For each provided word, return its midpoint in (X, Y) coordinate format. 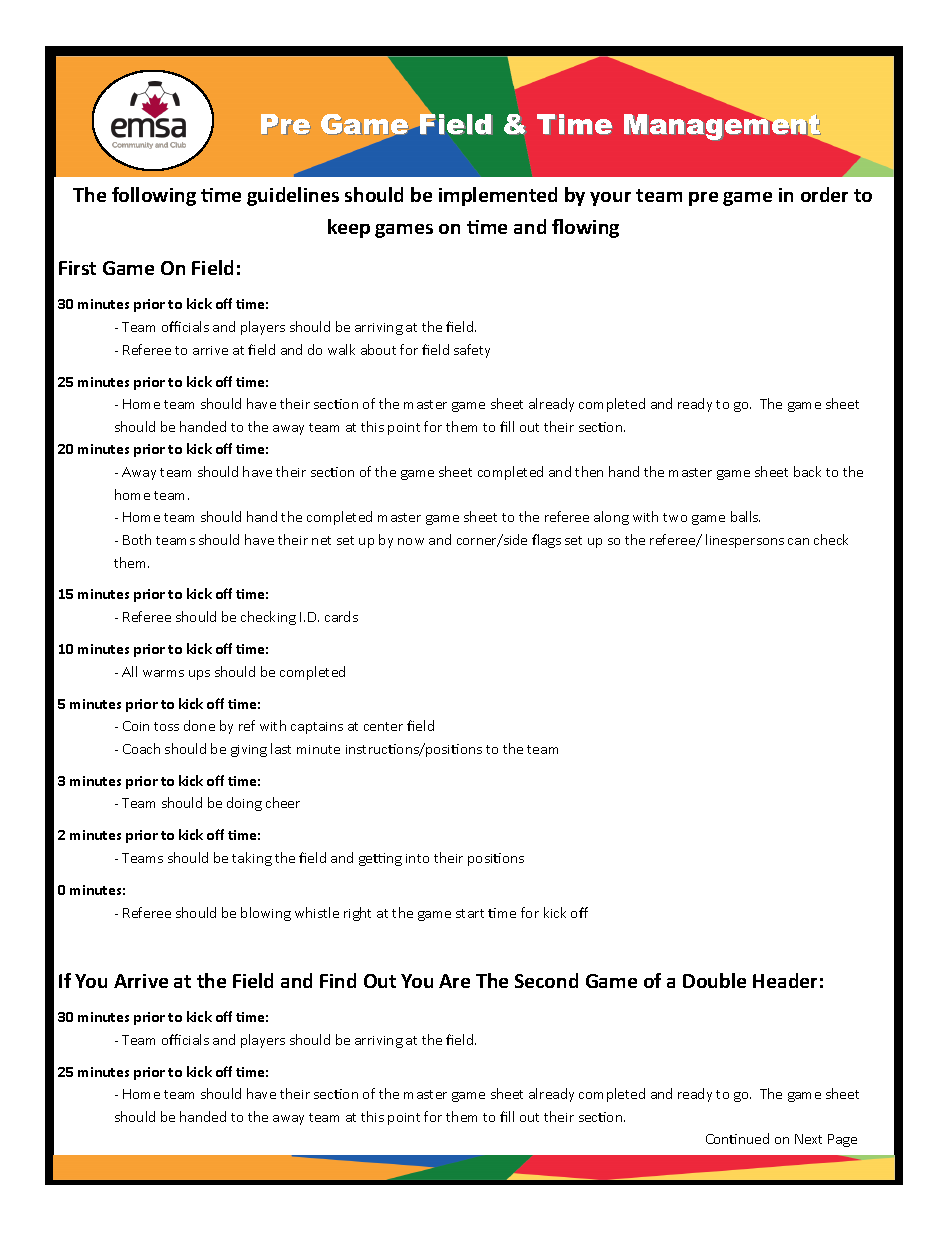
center (383, 726)
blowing (266, 914)
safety (472, 351)
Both (137, 539)
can (798, 541)
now (411, 541)
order (824, 194)
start (470, 913)
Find (338, 980)
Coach (141, 748)
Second (546, 980)
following (154, 196)
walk (341, 349)
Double (714, 980)
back (807, 471)
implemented (498, 196)
